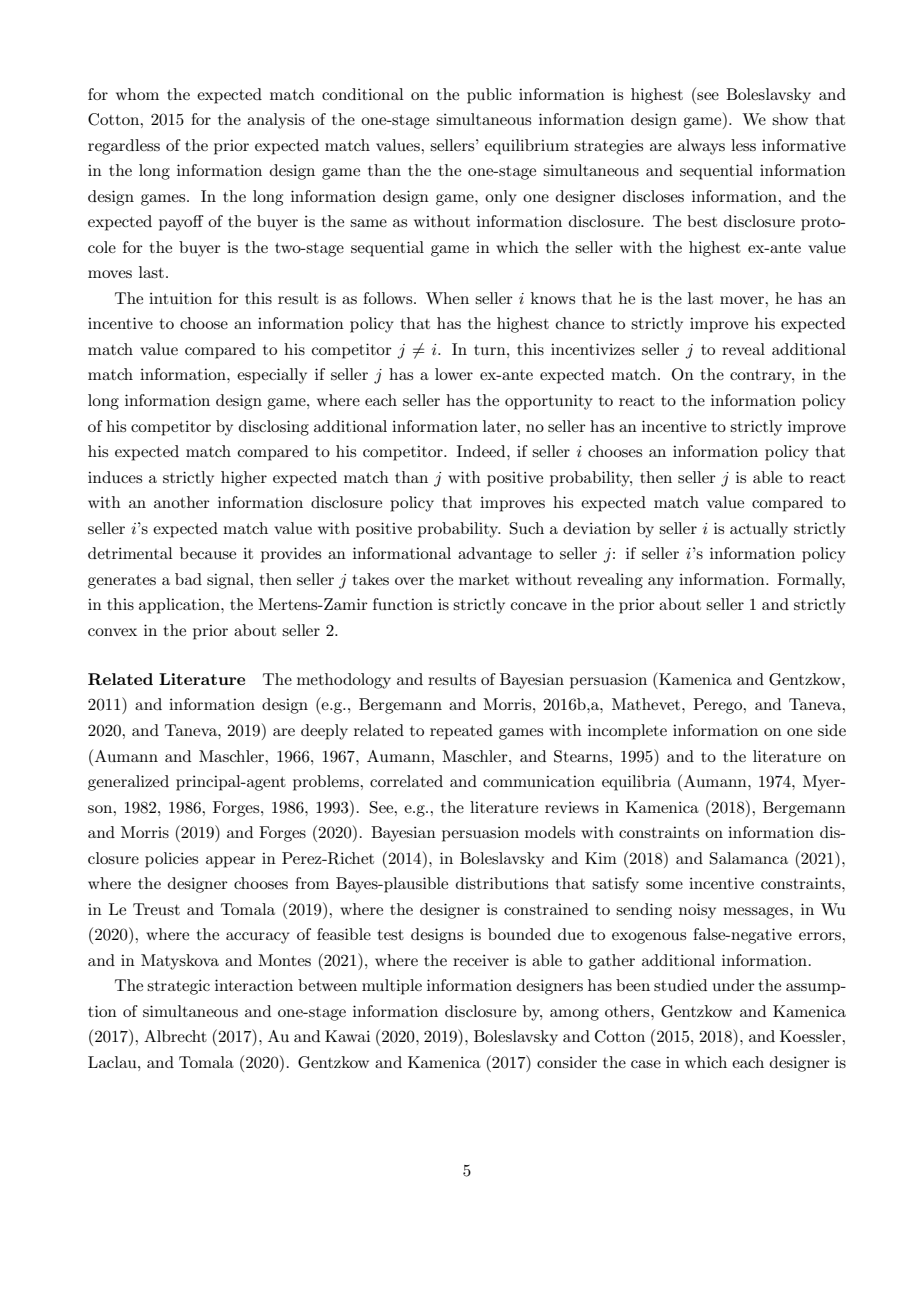 This screenshot has width=924, height=1308. I want to click on repeated, so click(461, 732).
